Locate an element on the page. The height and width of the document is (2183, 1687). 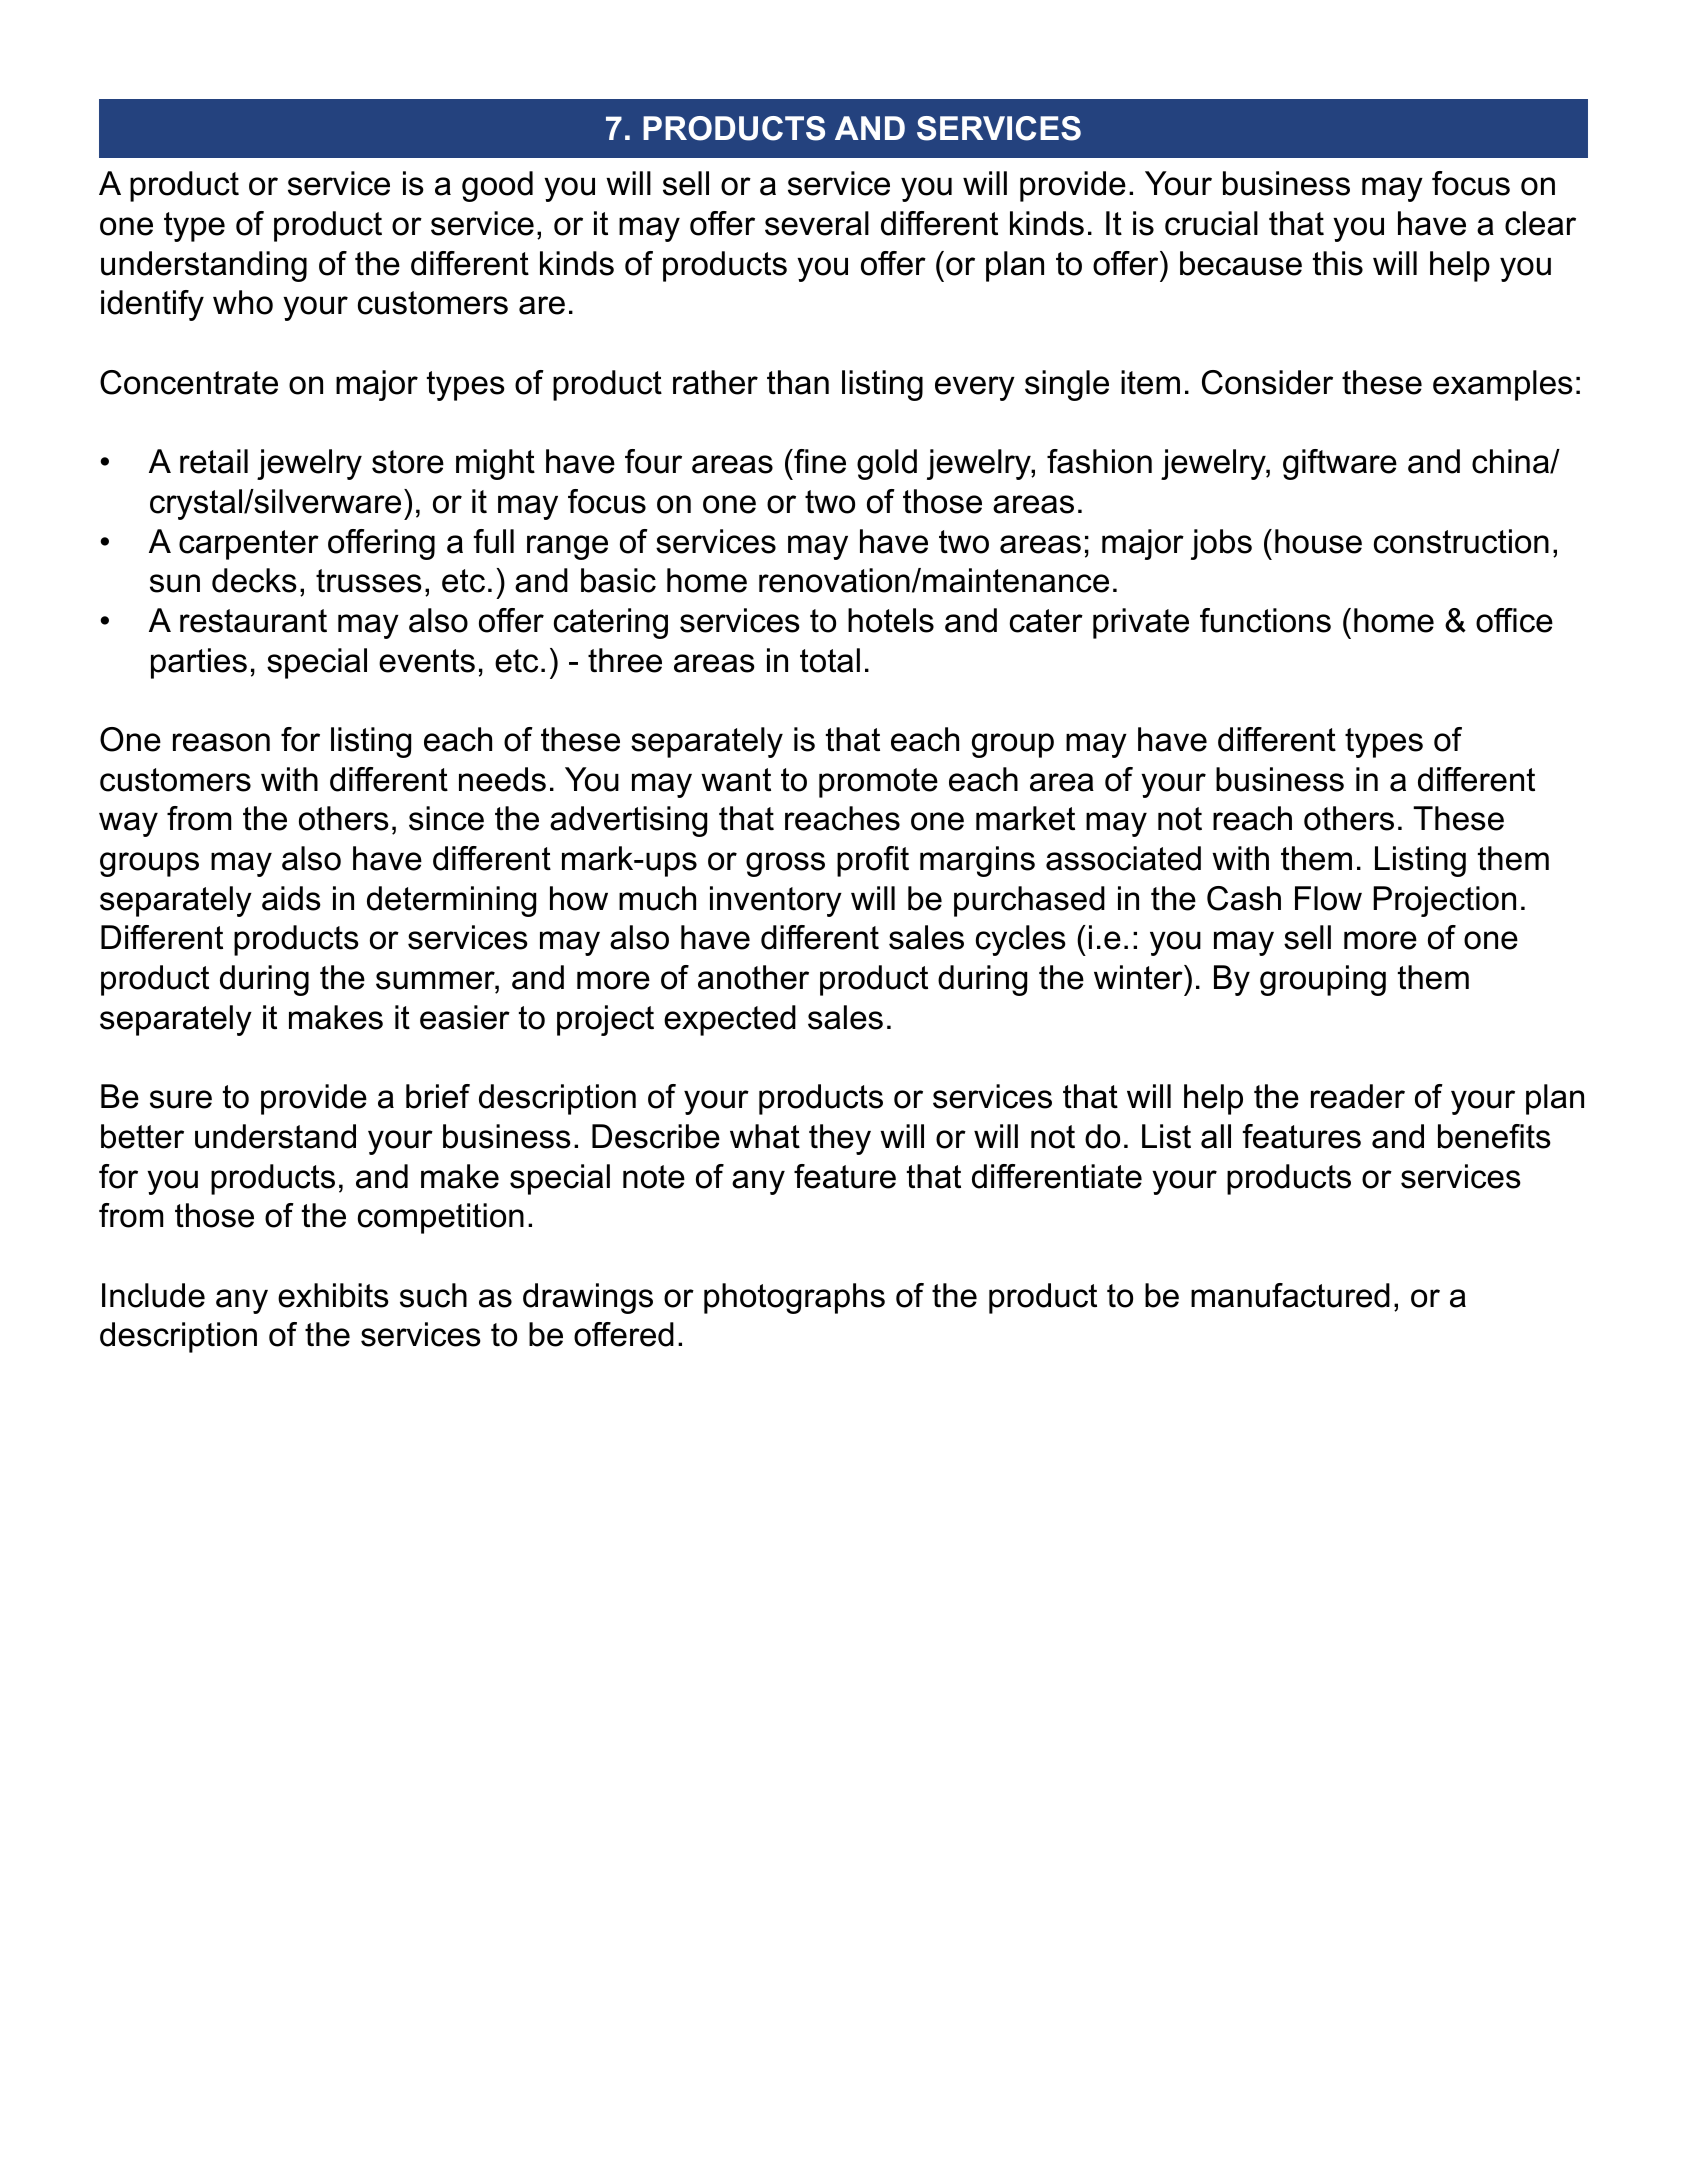
manufactured is located at coordinates (1290, 1295).
